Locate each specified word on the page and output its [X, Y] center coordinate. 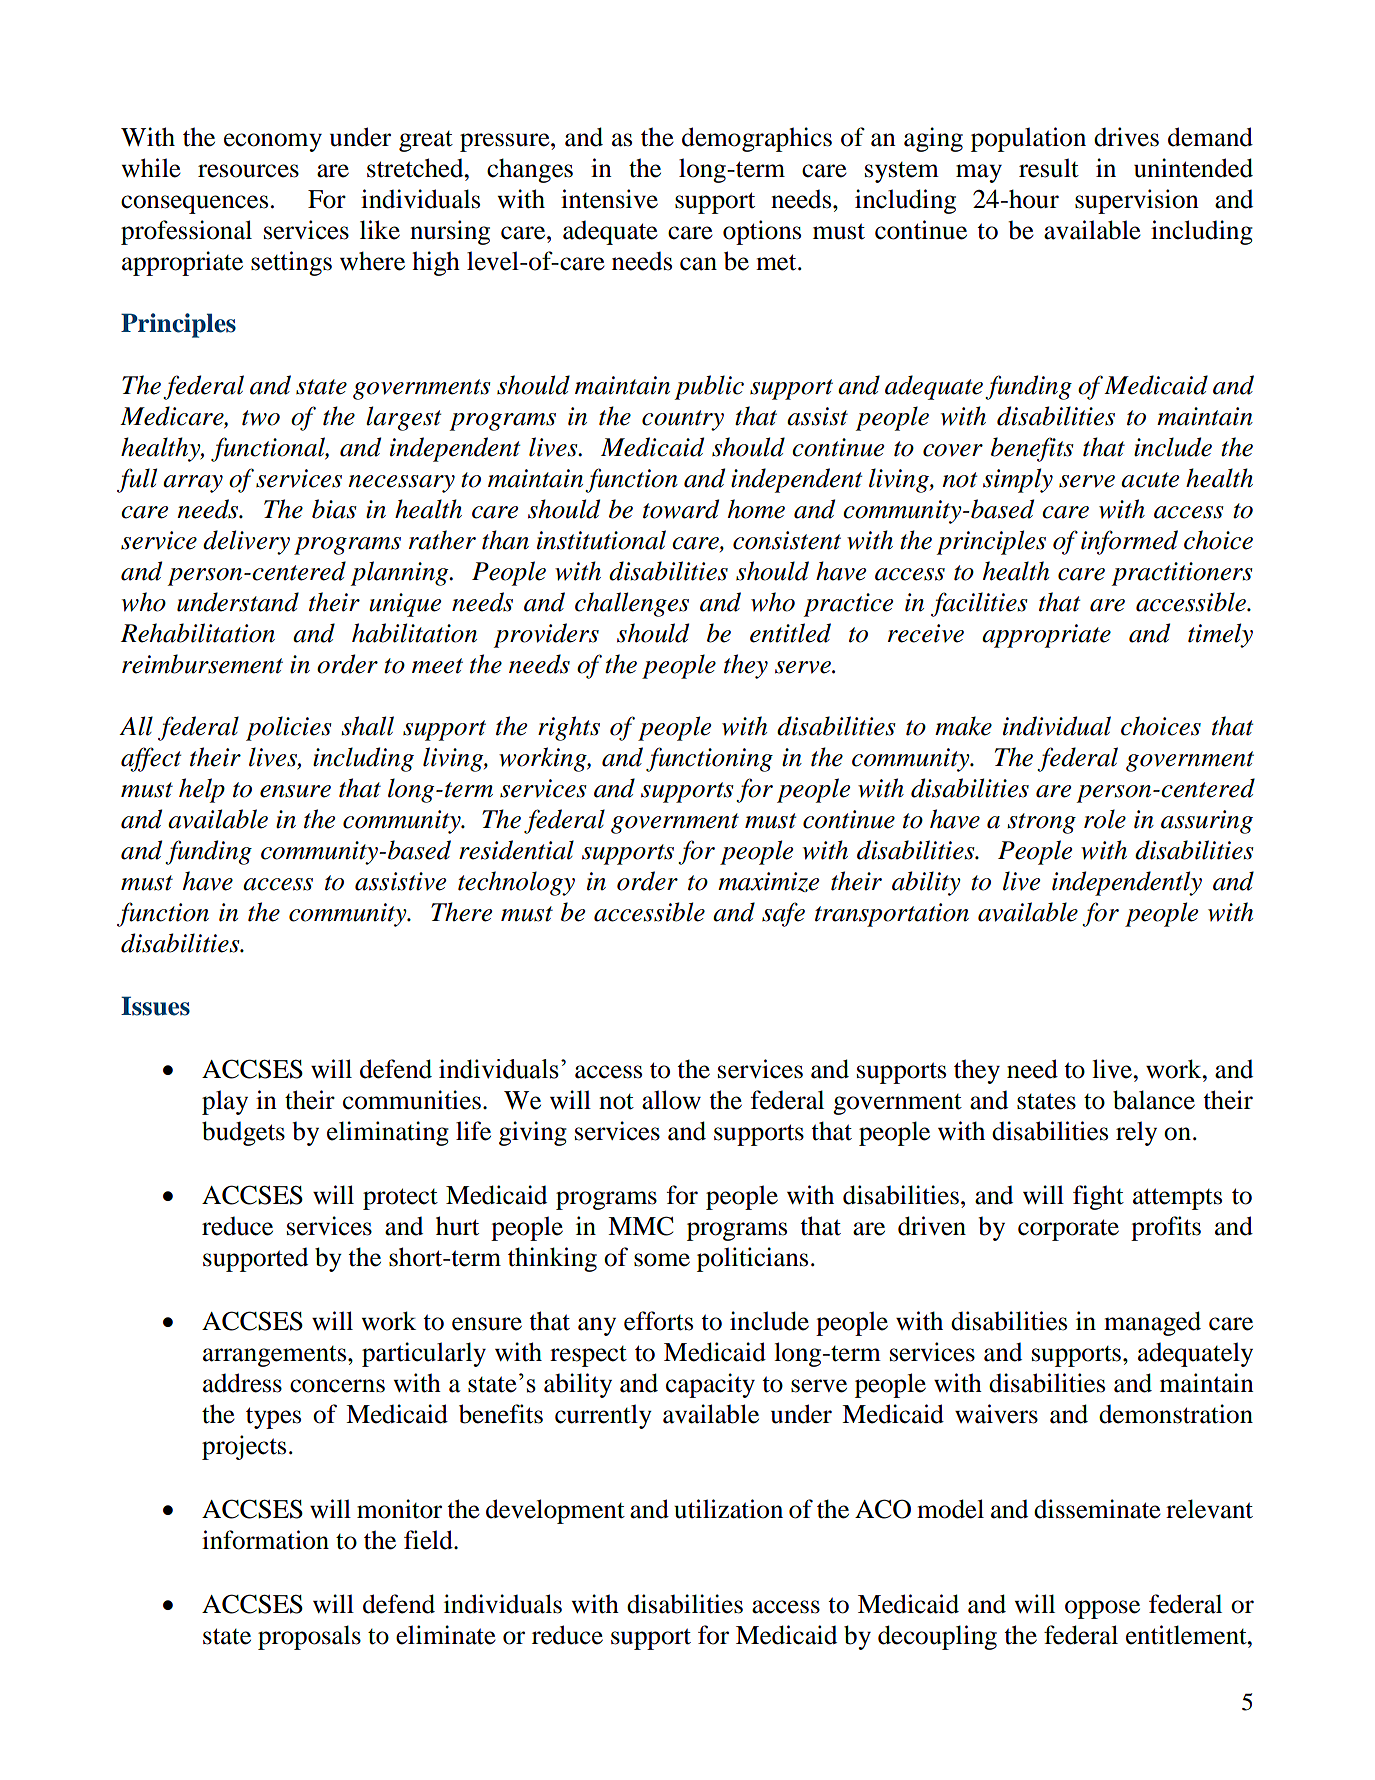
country [683, 420]
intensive [609, 199]
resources [248, 171]
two [261, 418]
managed [1152, 1323]
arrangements [276, 1356]
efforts [658, 1321]
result [1049, 168]
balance [1154, 1100]
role [1105, 819]
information [265, 1540]
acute [1150, 480]
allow [671, 1100]
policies [289, 728]
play [225, 1102]
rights [569, 728]
